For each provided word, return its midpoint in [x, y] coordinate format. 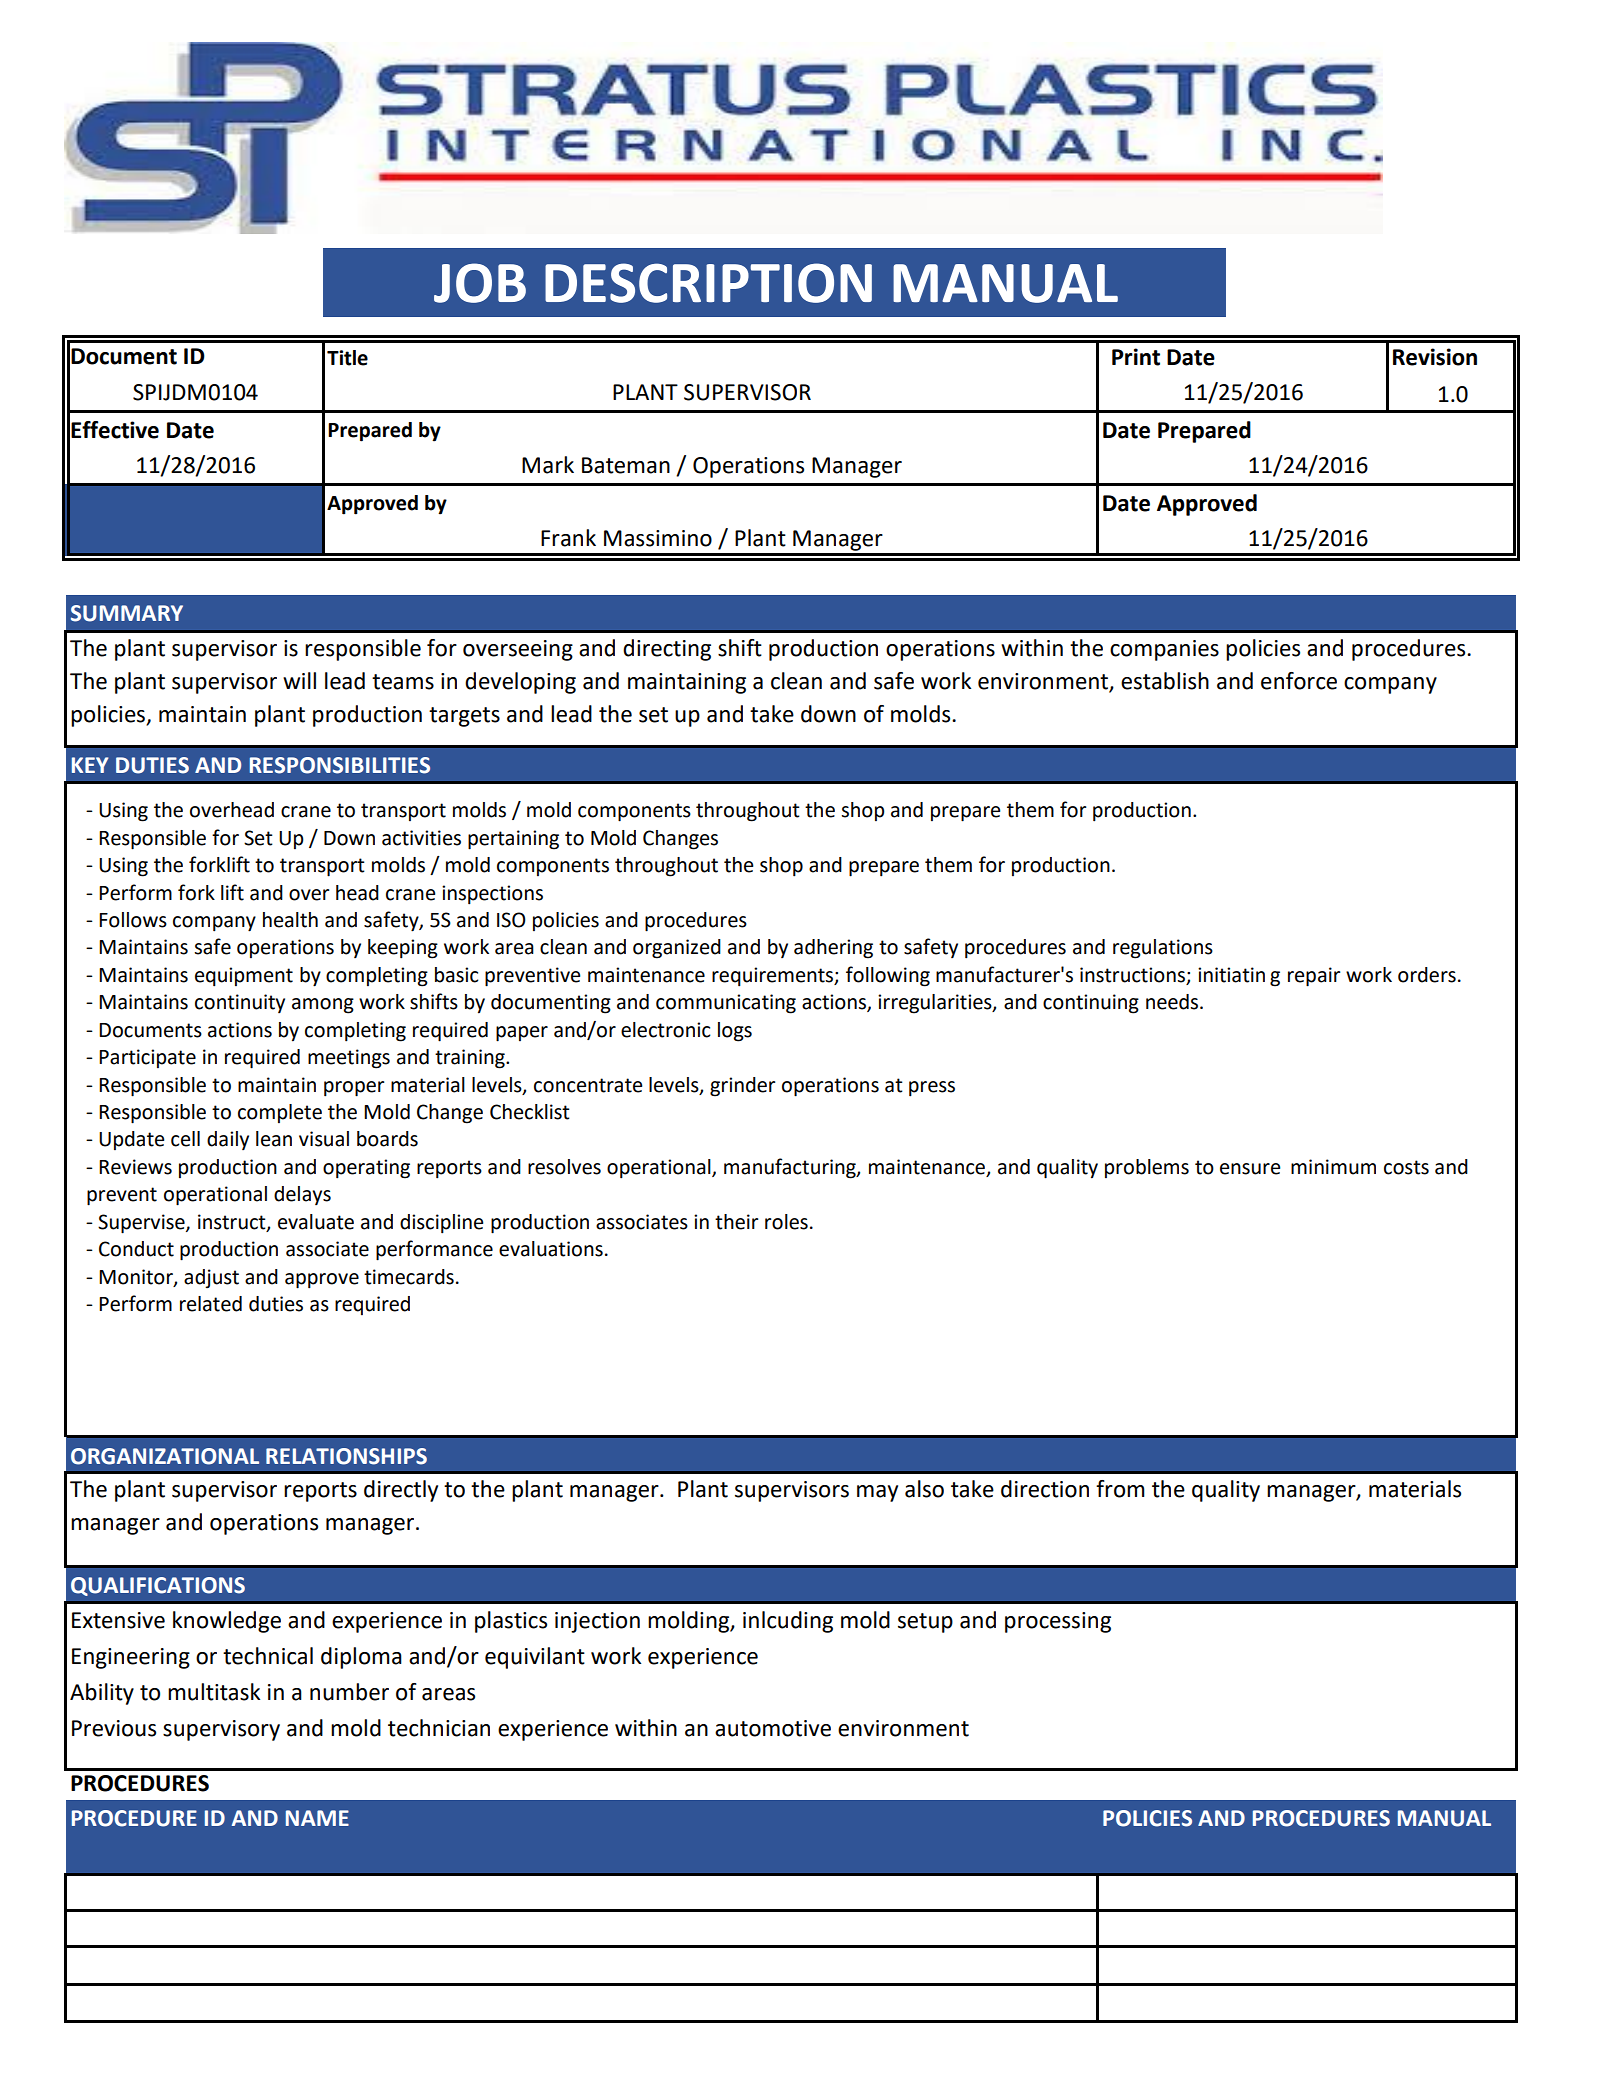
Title [347, 358]
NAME [317, 1818]
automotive [773, 1728]
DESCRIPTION [708, 283]
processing [1058, 1622]
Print [1136, 357]
